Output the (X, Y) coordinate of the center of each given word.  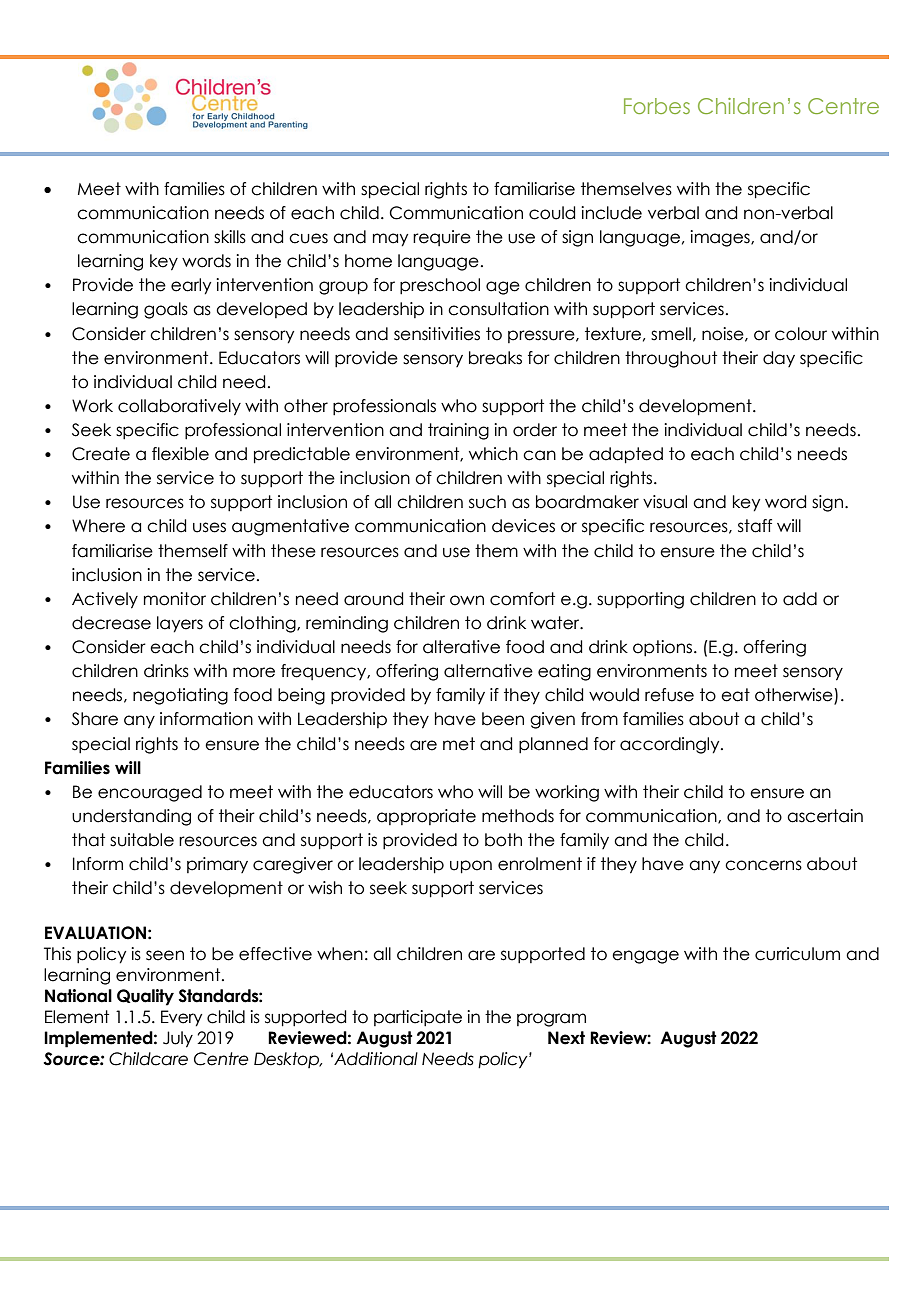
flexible (180, 454)
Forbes (657, 106)
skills (230, 237)
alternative (488, 671)
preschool (440, 286)
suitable (142, 840)
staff (755, 526)
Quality (145, 997)
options (662, 648)
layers (180, 624)
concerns (763, 865)
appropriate (426, 817)
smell (671, 334)
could (552, 213)
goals (166, 310)
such (487, 502)
